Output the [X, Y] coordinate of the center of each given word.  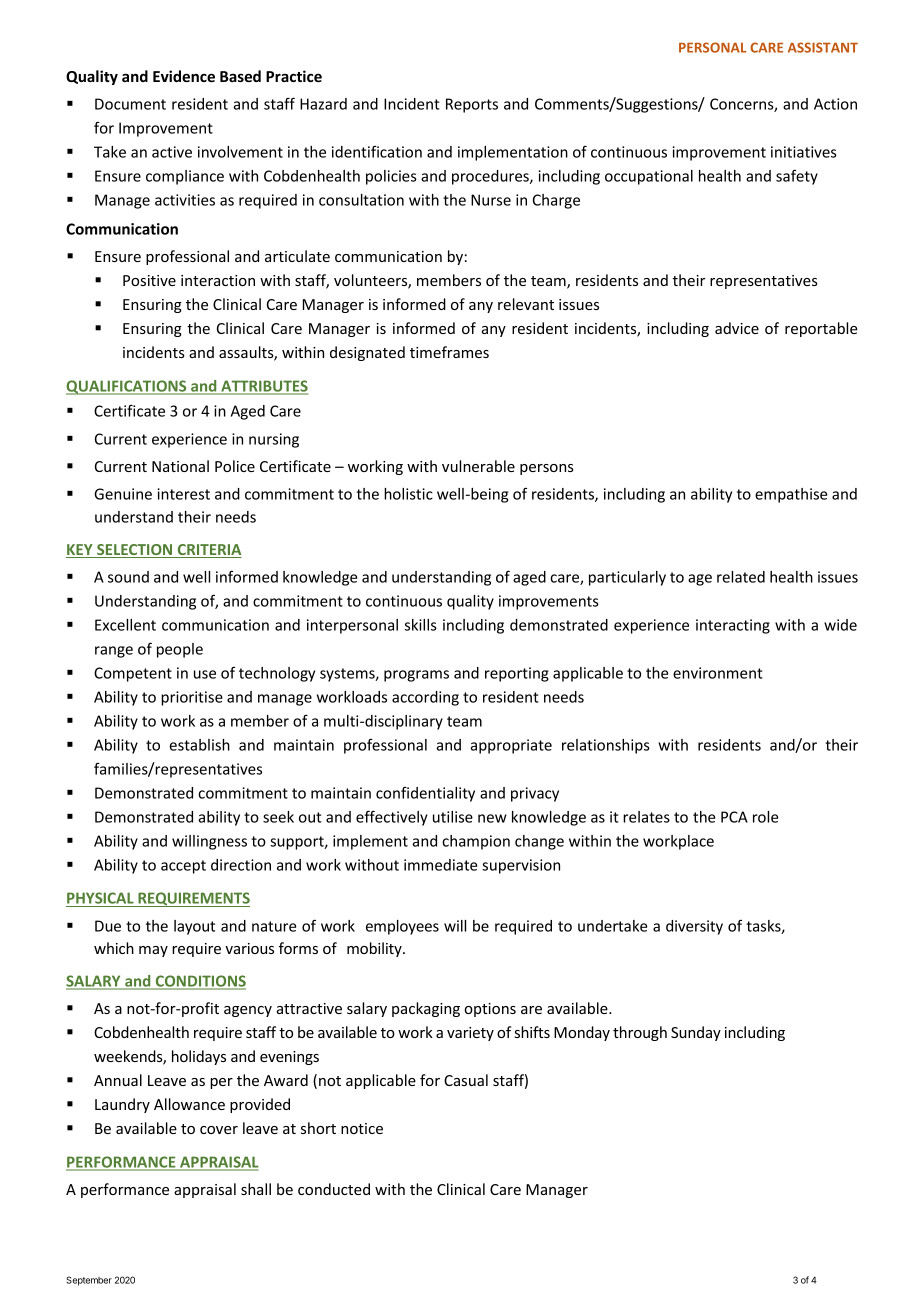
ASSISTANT [823, 47]
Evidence [184, 76]
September [89, 1281]
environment [718, 673]
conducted [334, 1189]
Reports [472, 105]
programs [416, 676]
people [180, 650]
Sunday [696, 1033]
